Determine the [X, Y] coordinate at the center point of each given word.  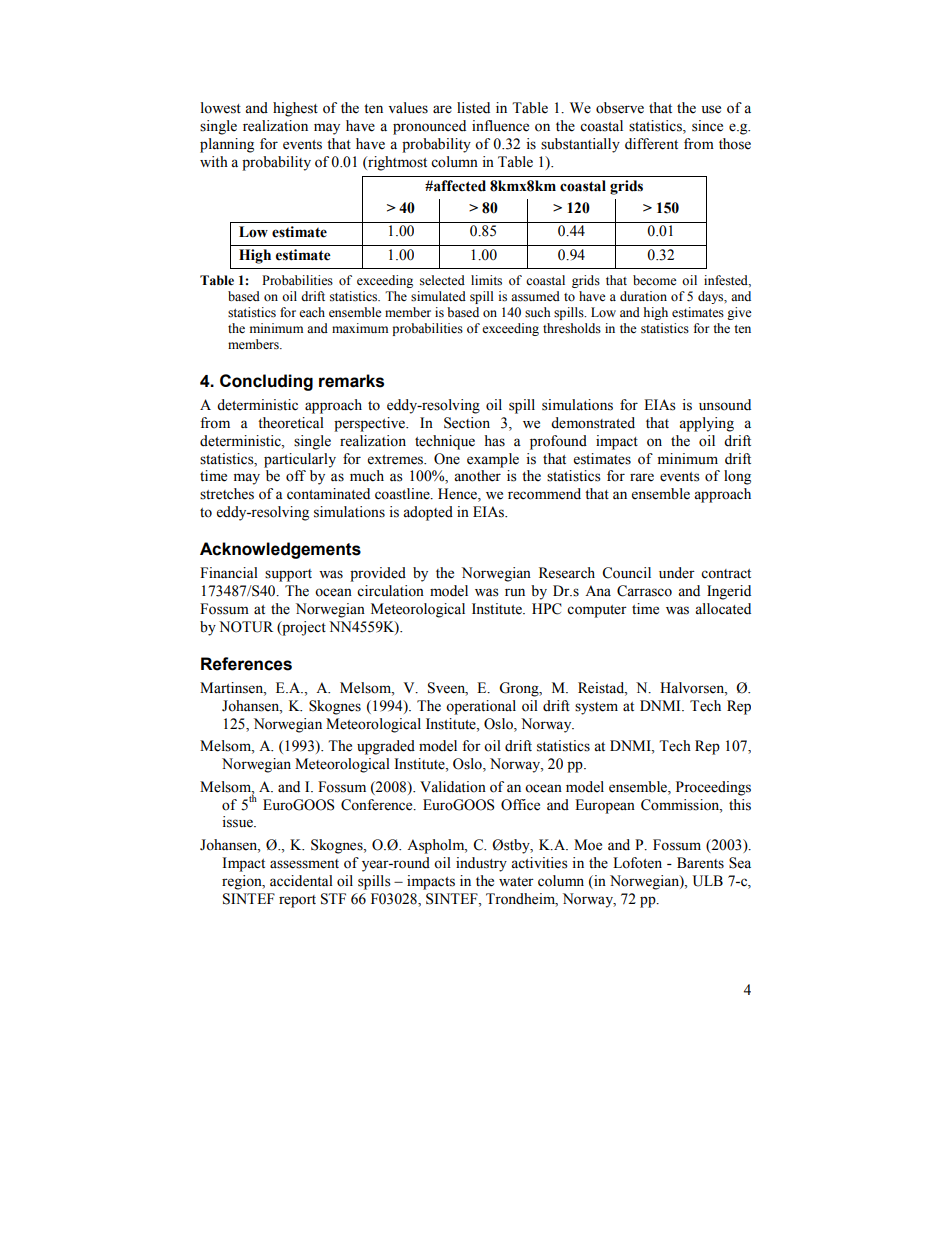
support [288, 575]
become [655, 280]
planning [227, 145]
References [246, 664]
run [515, 592]
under [677, 573]
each [312, 312]
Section [467, 423]
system [596, 708]
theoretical [291, 423]
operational [481, 707]
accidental [301, 881]
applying [706, 424]
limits [486, 280]
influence [500, 126]
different [651, 144]
